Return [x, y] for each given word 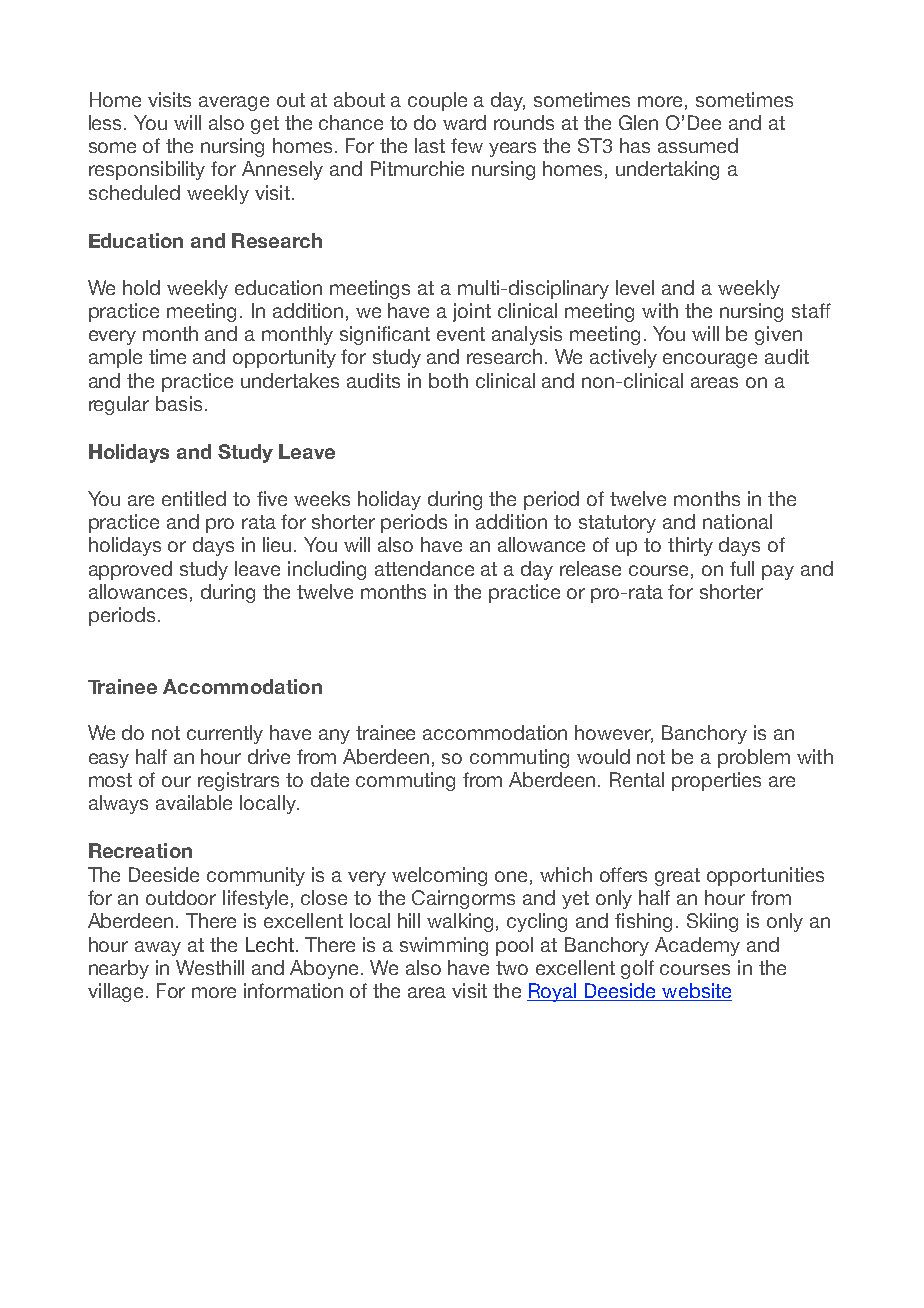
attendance [424, 568]
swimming [444, 946]
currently [225, 734]
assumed [698, 145]
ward [464, 122]
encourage [710, 360]
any [334, 736]
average [234, 103]
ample [115, 358]
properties [716, 781]
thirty [690, 546]
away [158, 948]
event [461, 334]
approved [130, 570]
